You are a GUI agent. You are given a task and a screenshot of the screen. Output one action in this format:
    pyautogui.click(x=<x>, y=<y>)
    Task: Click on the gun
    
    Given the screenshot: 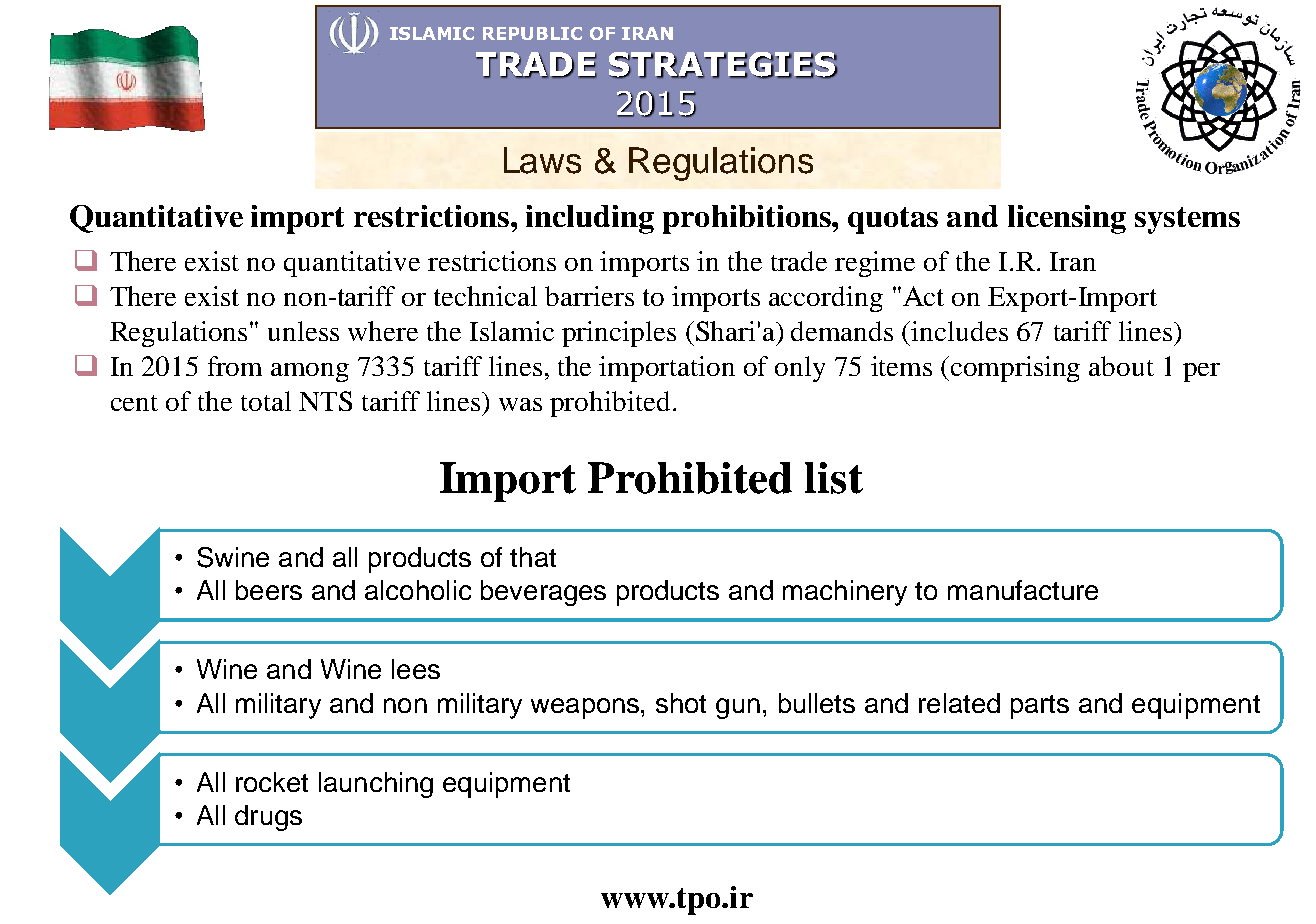 What is the action you would take?
    pyautogui.click(x=738, y=708)
